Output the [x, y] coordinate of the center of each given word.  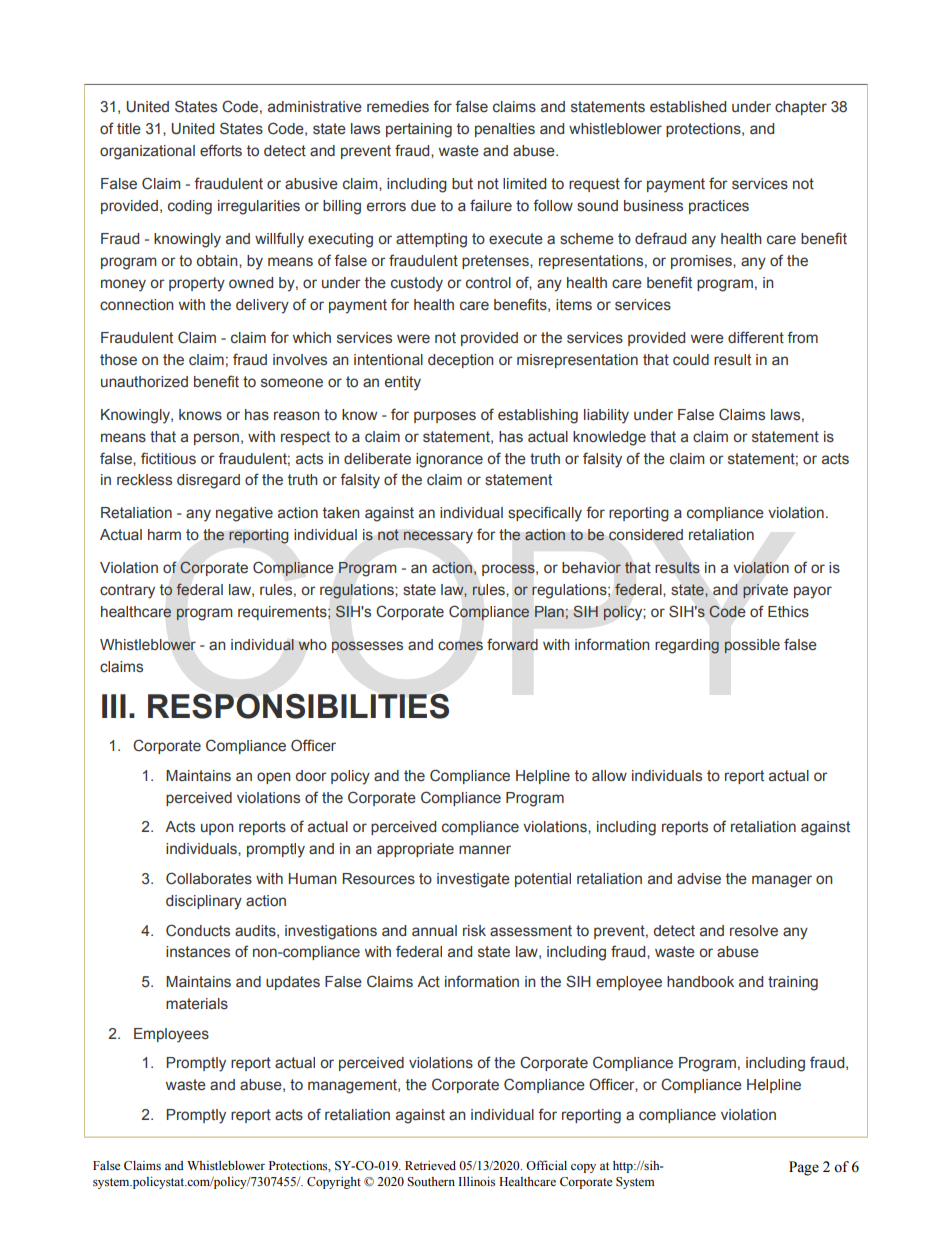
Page [804, 1168]
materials [197, 1004]
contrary [127, 591]
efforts [221, 150]
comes [460, 646]
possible [752, 646]
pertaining [419, 130]
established [688, 107]
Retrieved [430, 1165]
